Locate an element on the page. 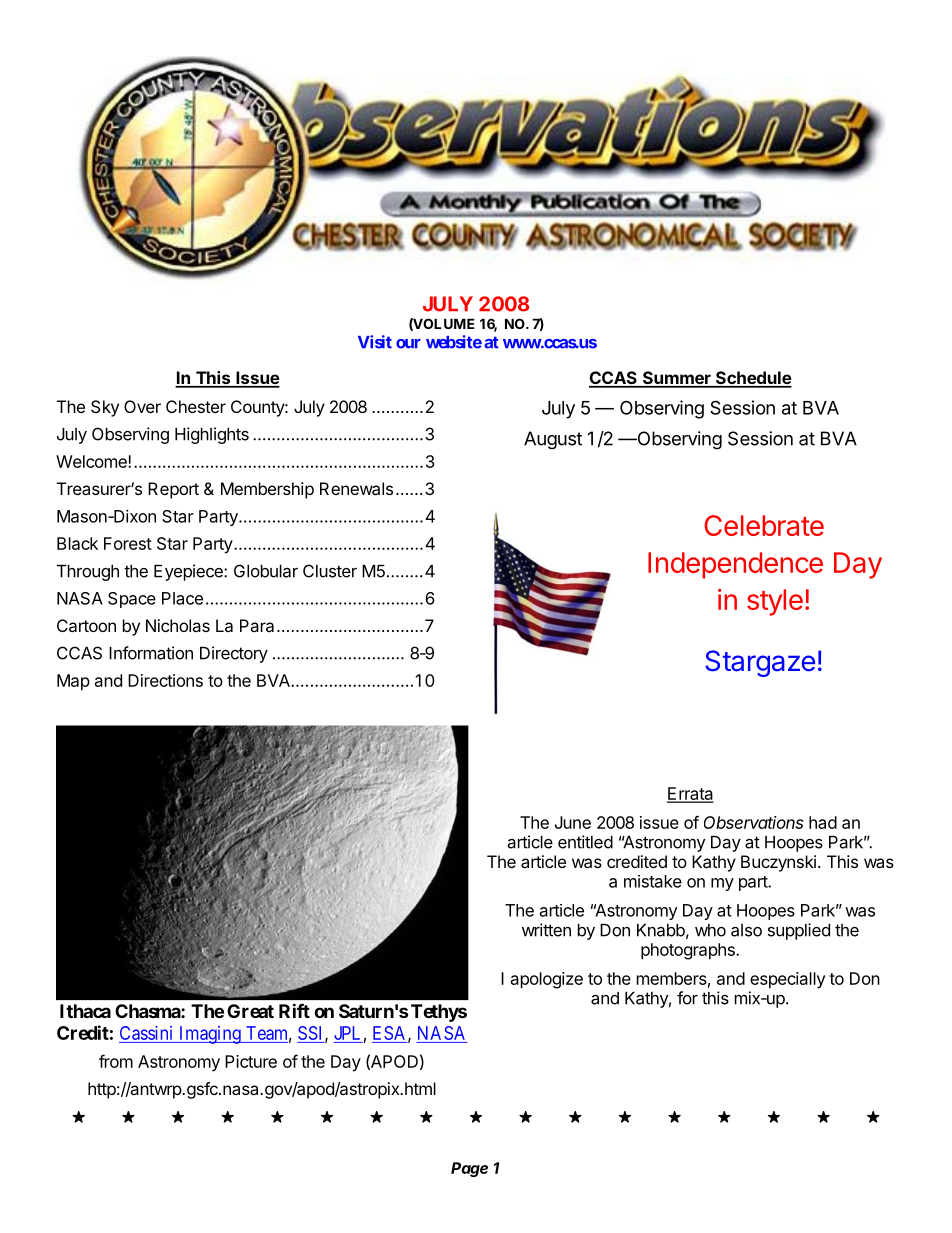 The width and height of the image is (952, 1233). written is located at coordinates (546, 930).
